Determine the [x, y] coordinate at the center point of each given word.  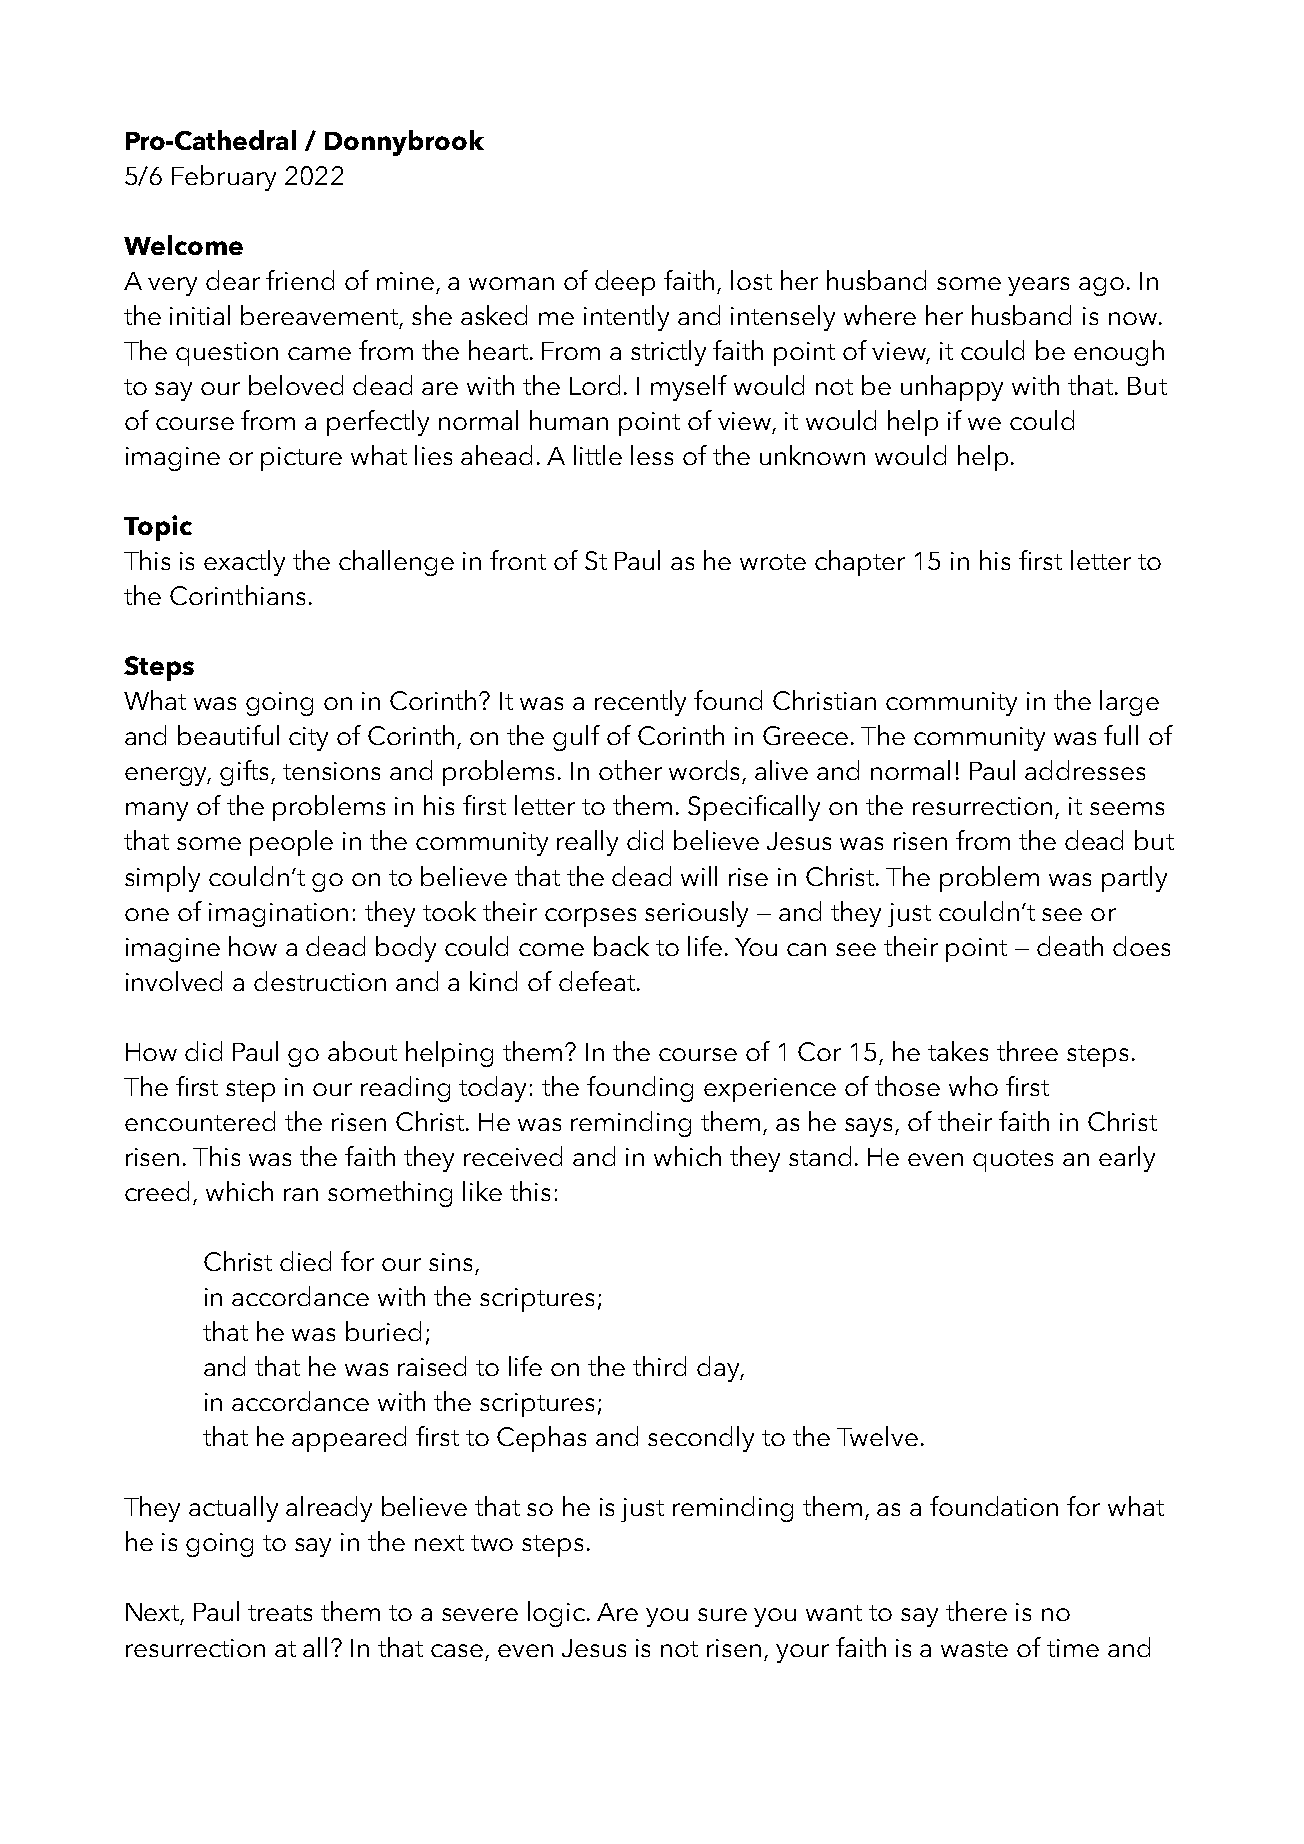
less [652, 455]
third [659, 1366]
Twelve [877, 1436]
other [630, 770]
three [1027, 1051]
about [362, 1051]
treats [280, 1613]
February [224, 178]
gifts [246, 773]
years [1038, 286]
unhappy [952, 388]
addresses [1085, 770]
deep [625, 283]
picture [301, 459]
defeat [597, 981]
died [305, 1261]
